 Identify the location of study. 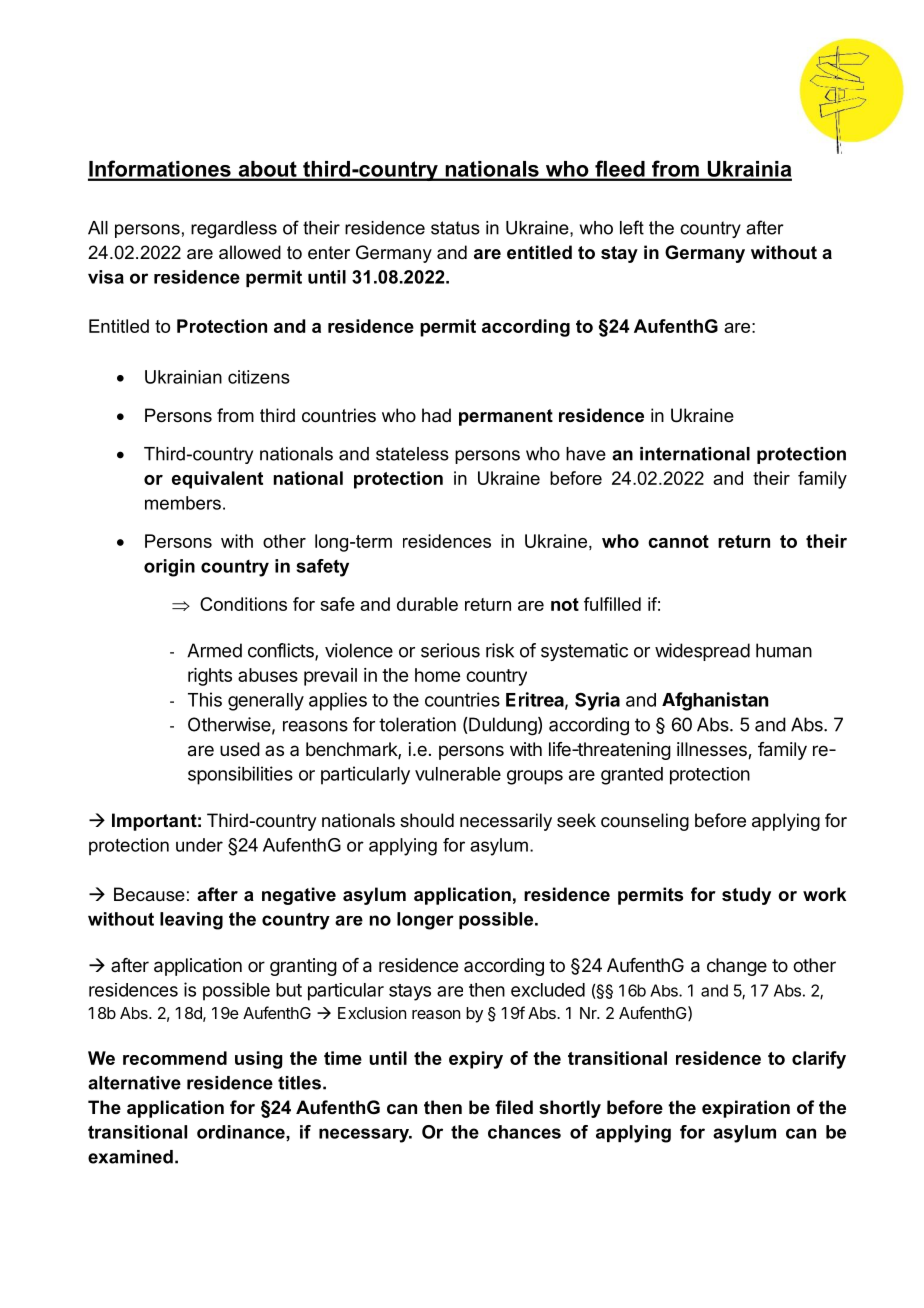
(746, 896).
